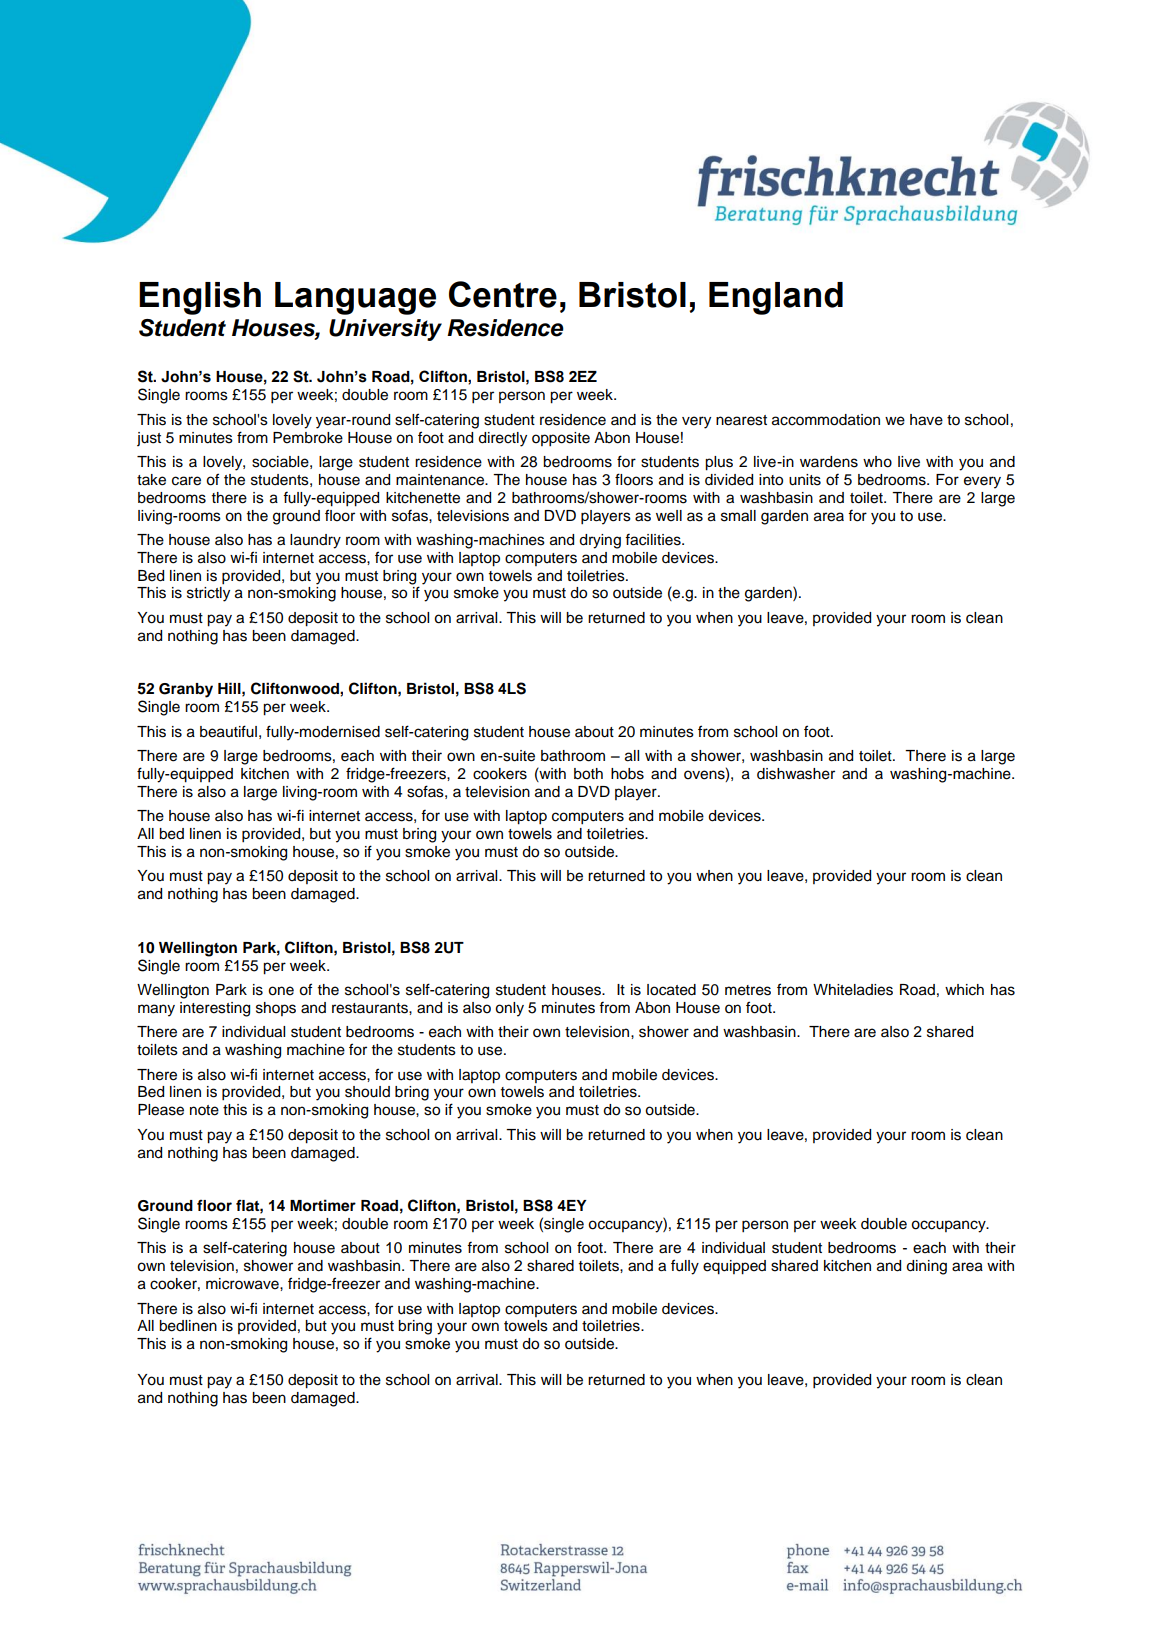 This image has height=1631, width=1153. Describe the element at coordinates (323, 1205) in the image. I see `Mortimer` at that location.
